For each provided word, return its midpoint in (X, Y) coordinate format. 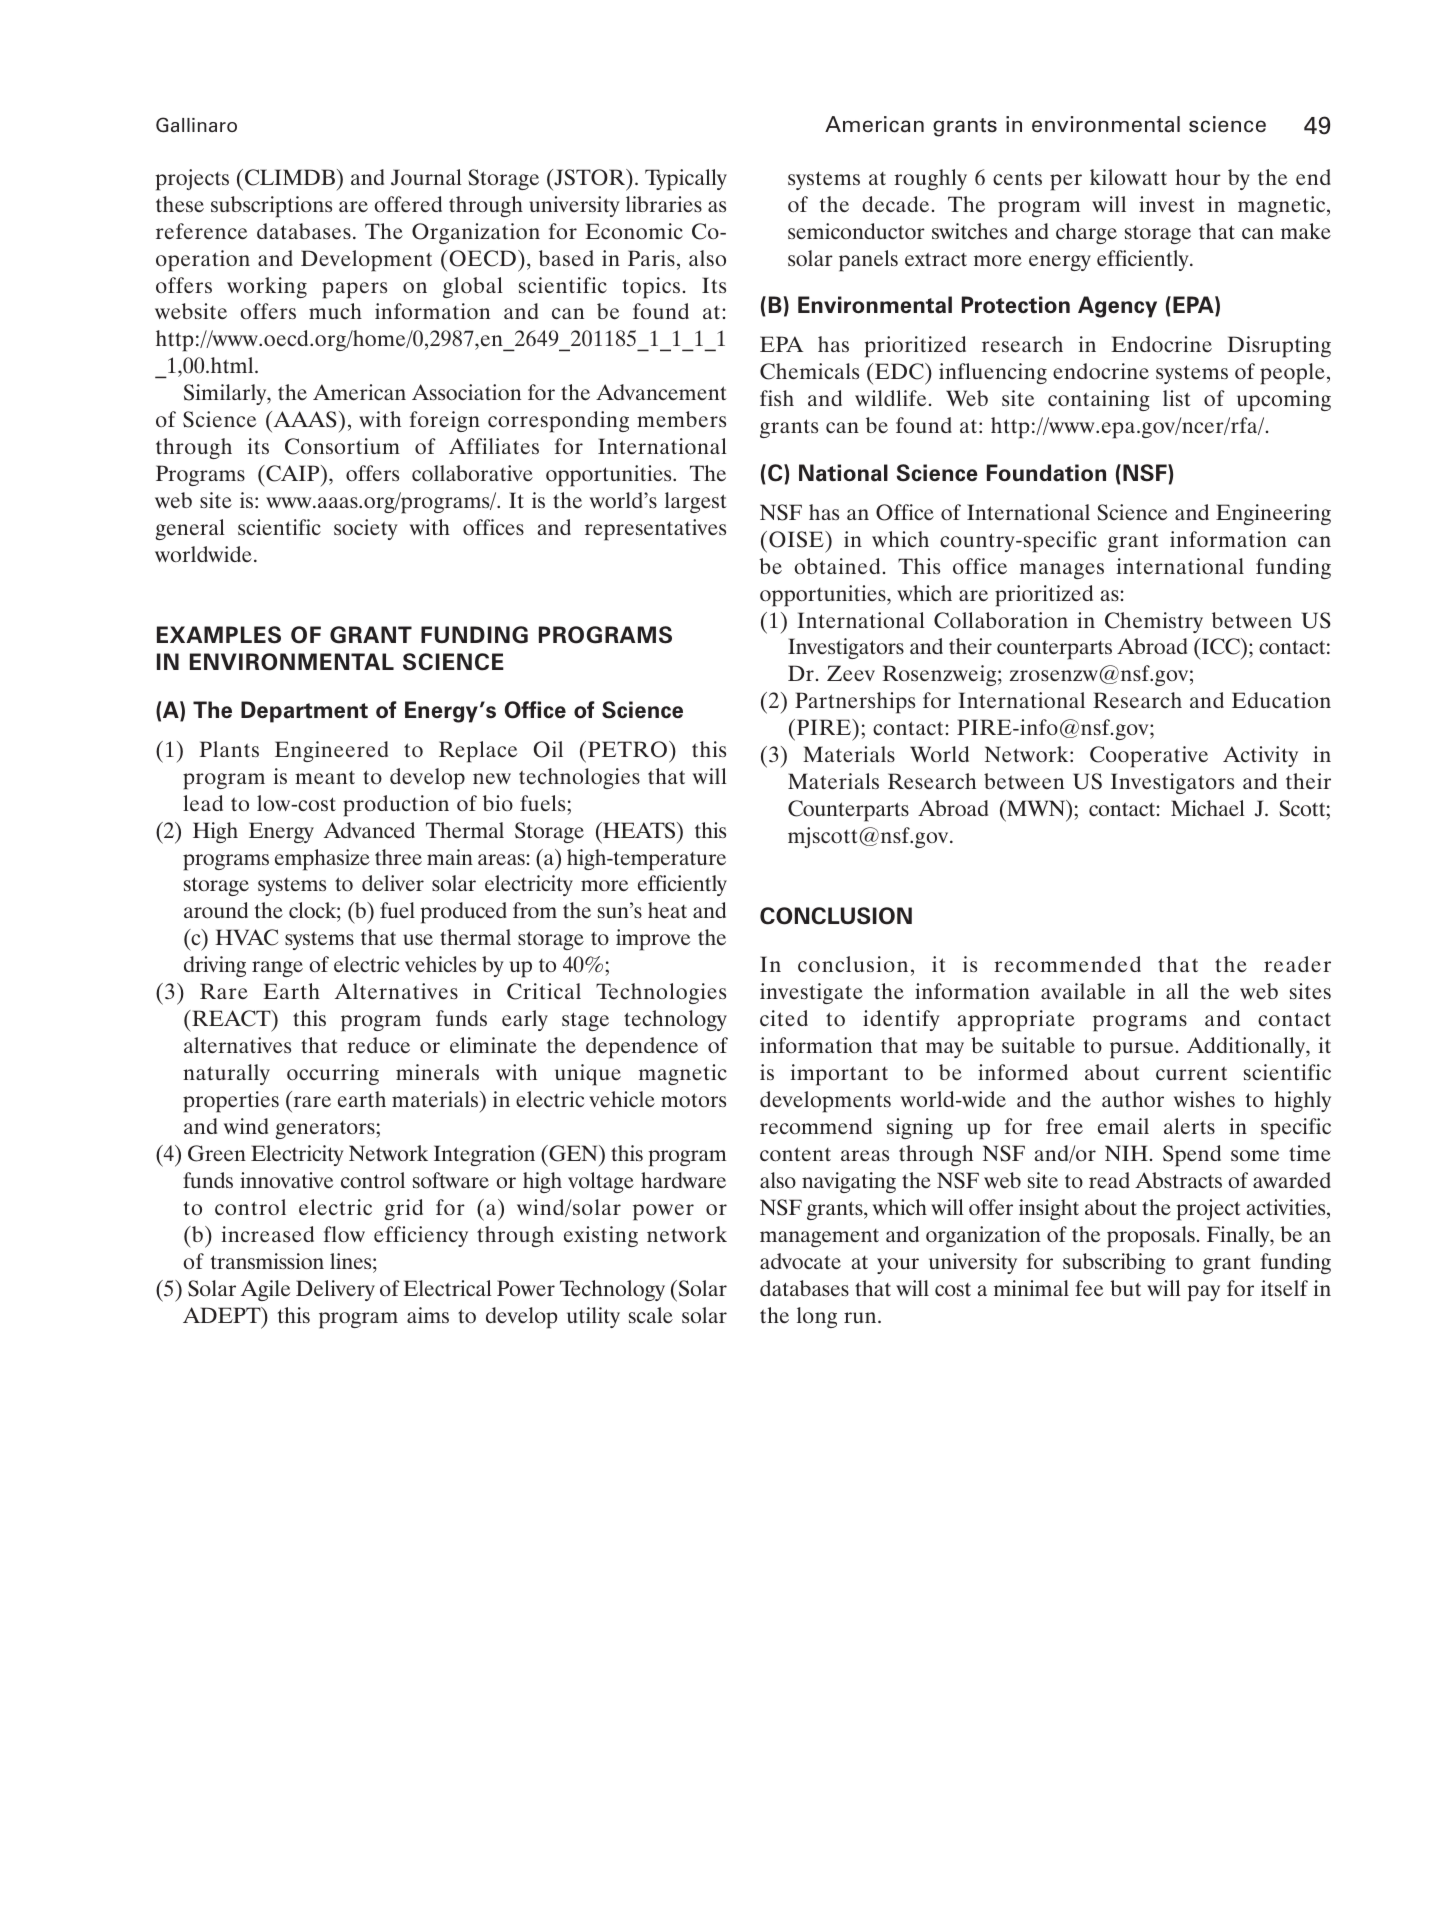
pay (1203, 1293)
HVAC (246, 937)
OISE (797, 539)
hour (1198, 177)
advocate (800, 1261)
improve (653, 940)
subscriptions (271, 207)
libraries (664, 204)
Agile (266, 1290)
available (1083, 991)
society (366, 529)
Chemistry (1154, 622)
